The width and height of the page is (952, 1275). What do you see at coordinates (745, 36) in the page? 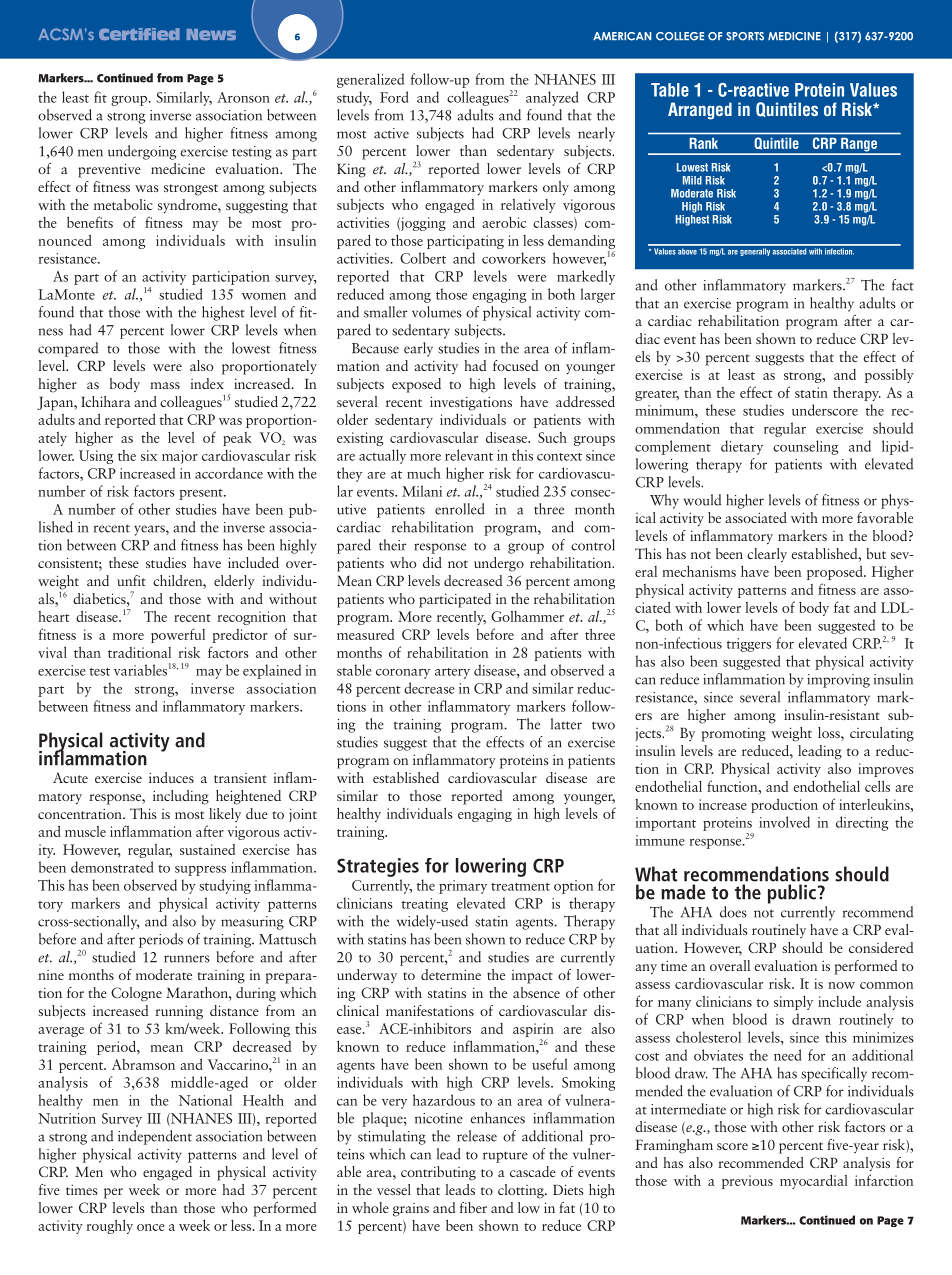
I see `SPORTS` at bounding box center [745, 36].
